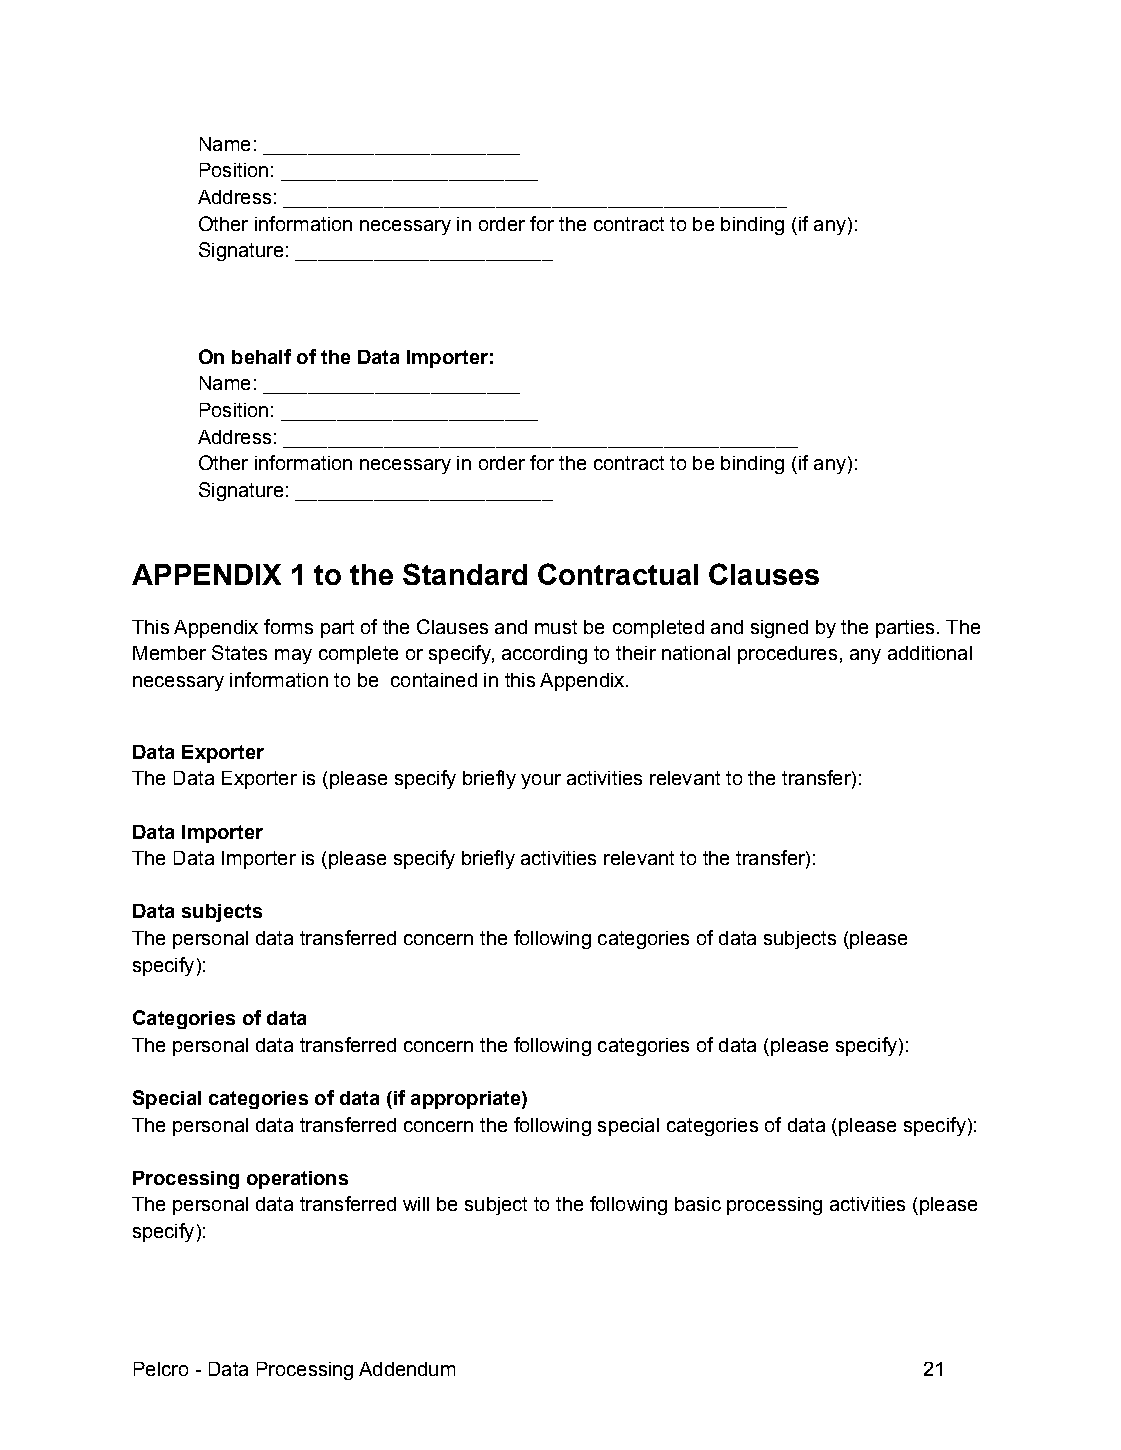 Image resolution: width=1121 pixels, height=1450 pixels. What do you see at coordinates (416, 1204) in the page?
I see `will` at bounding box center [416, 1204].
